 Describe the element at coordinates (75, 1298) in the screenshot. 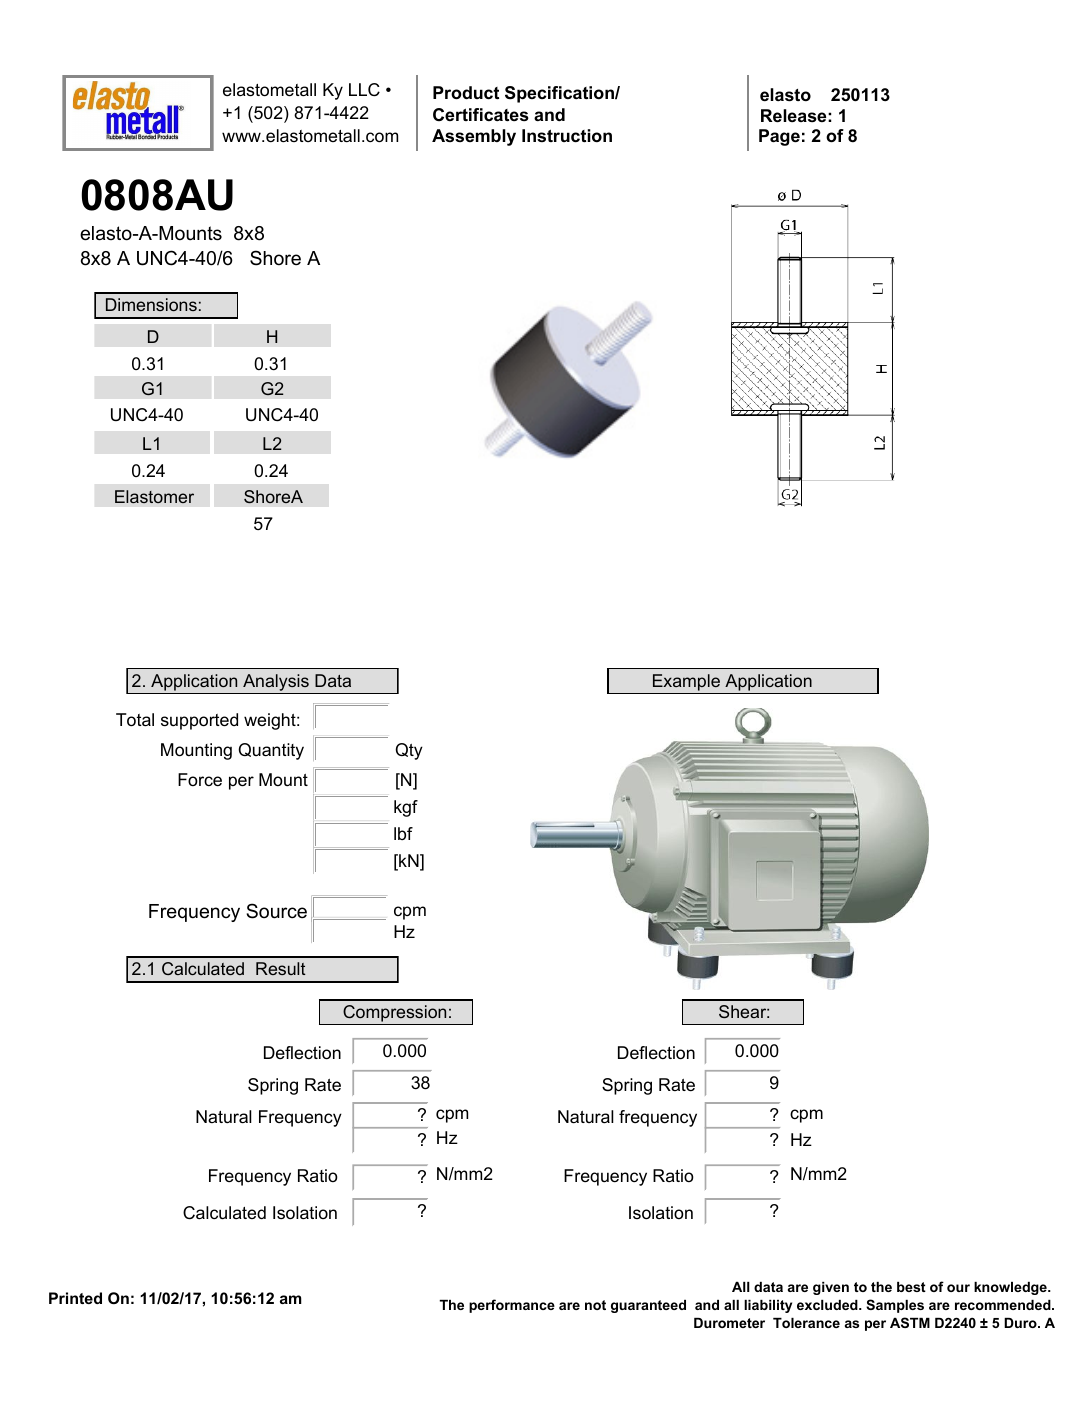

I see `Printed` at that location.
